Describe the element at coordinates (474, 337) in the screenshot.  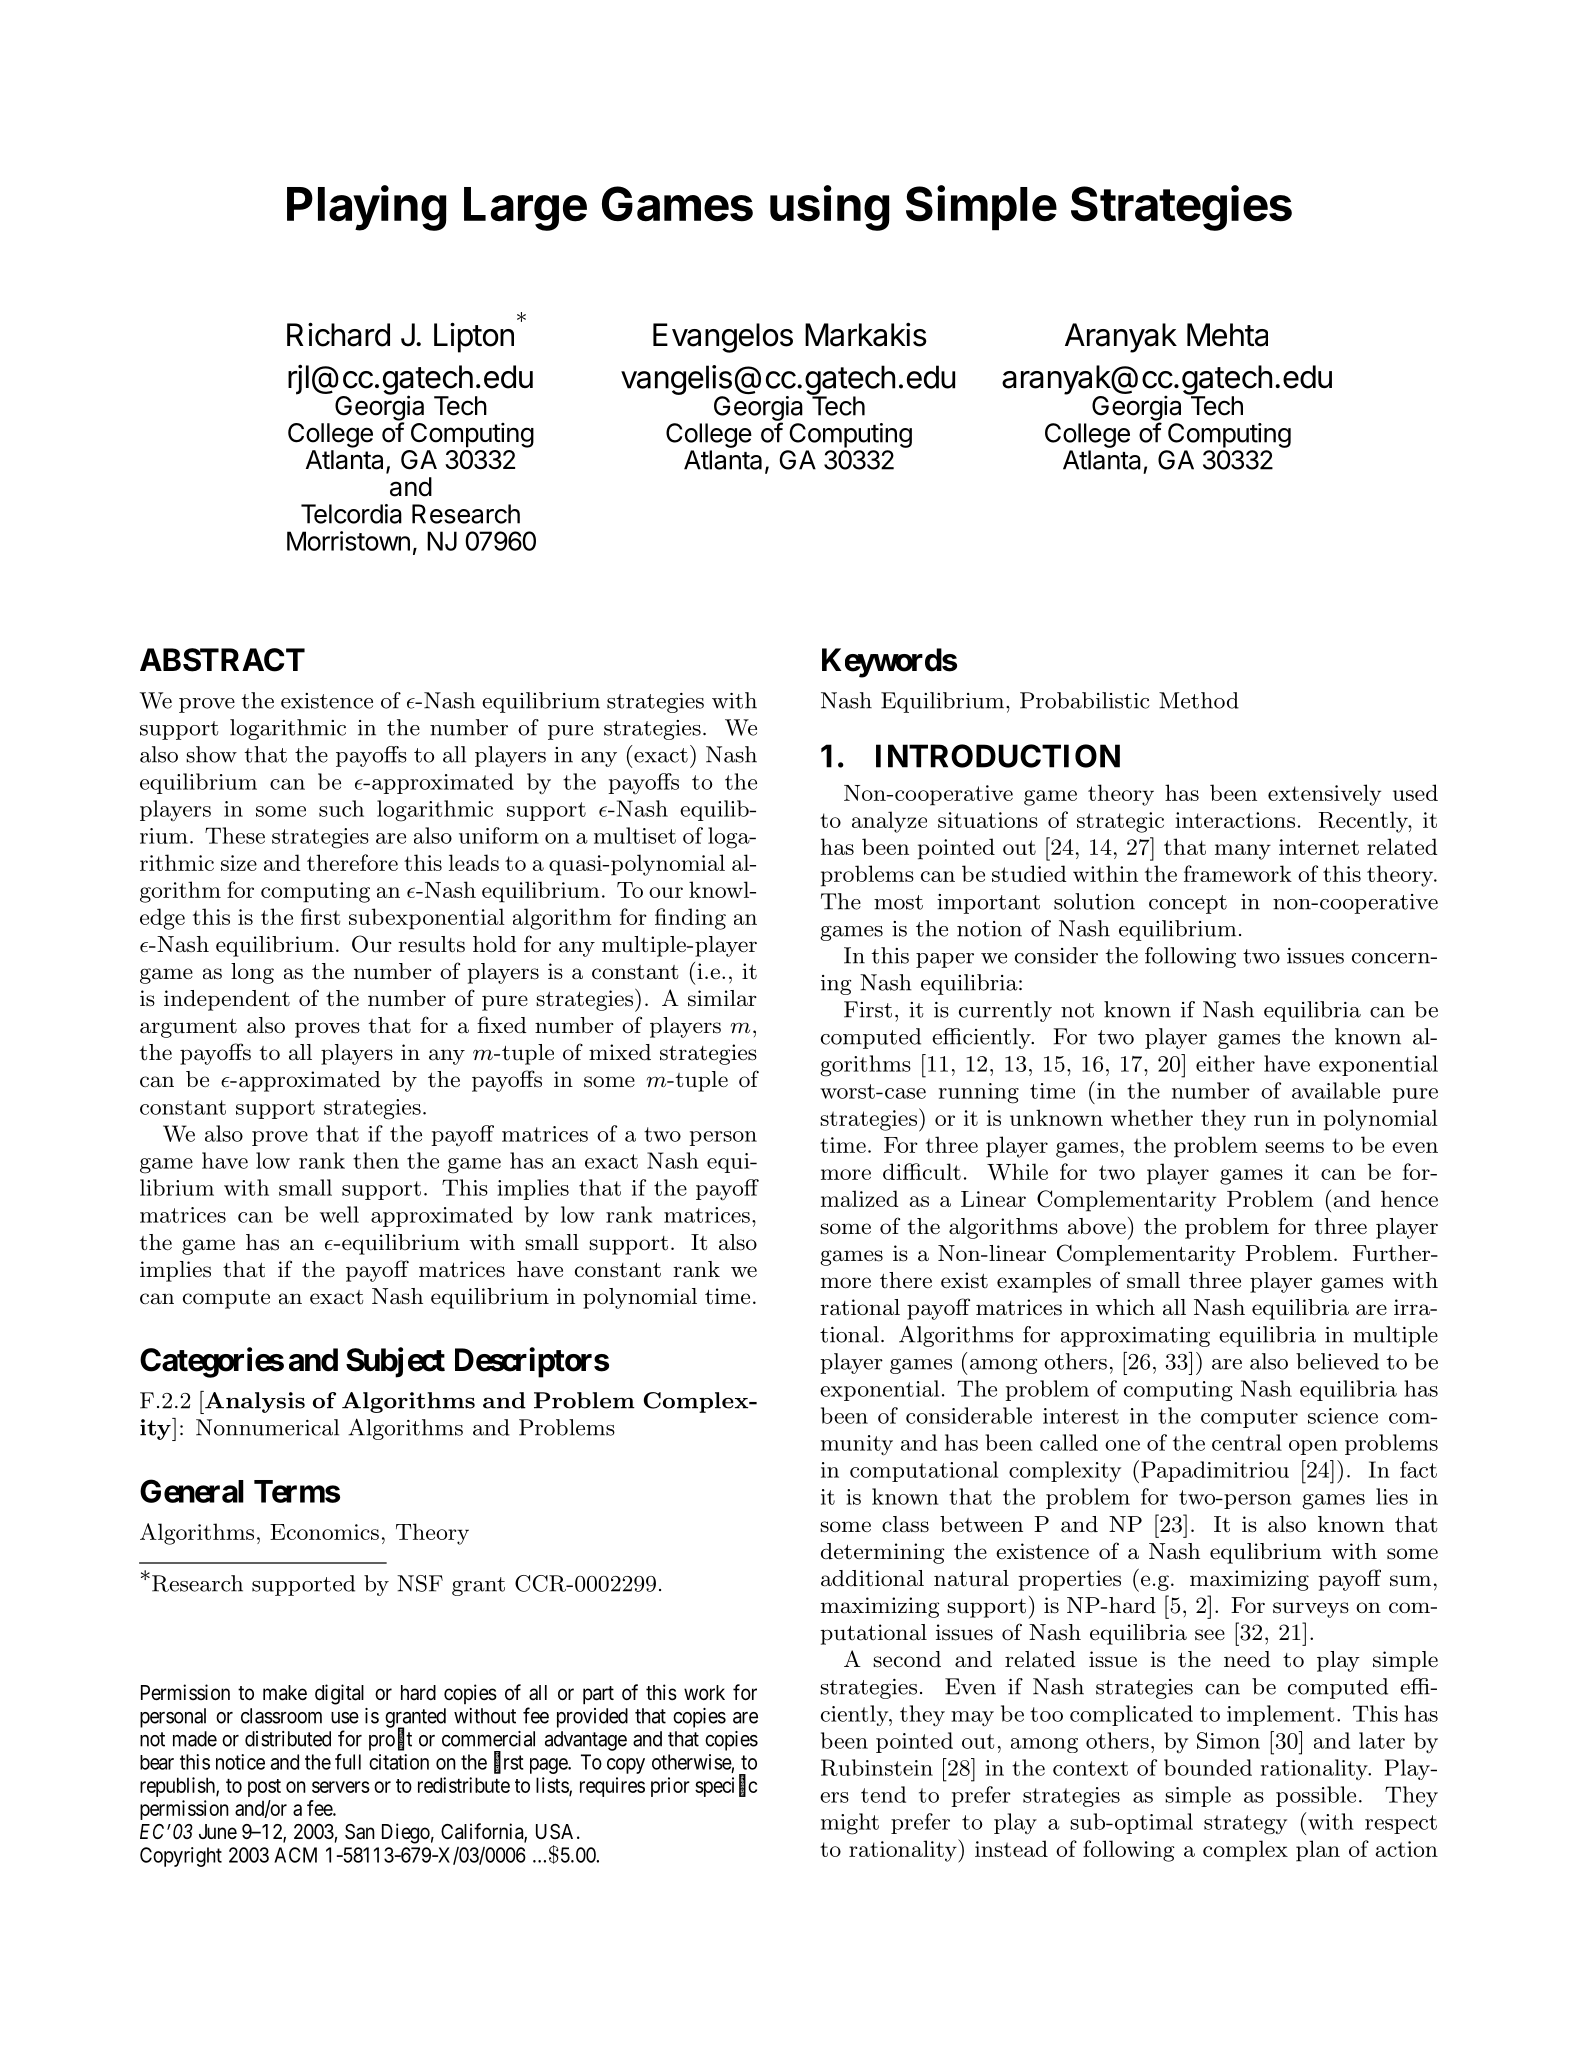
I see `Lipton` at that location.
